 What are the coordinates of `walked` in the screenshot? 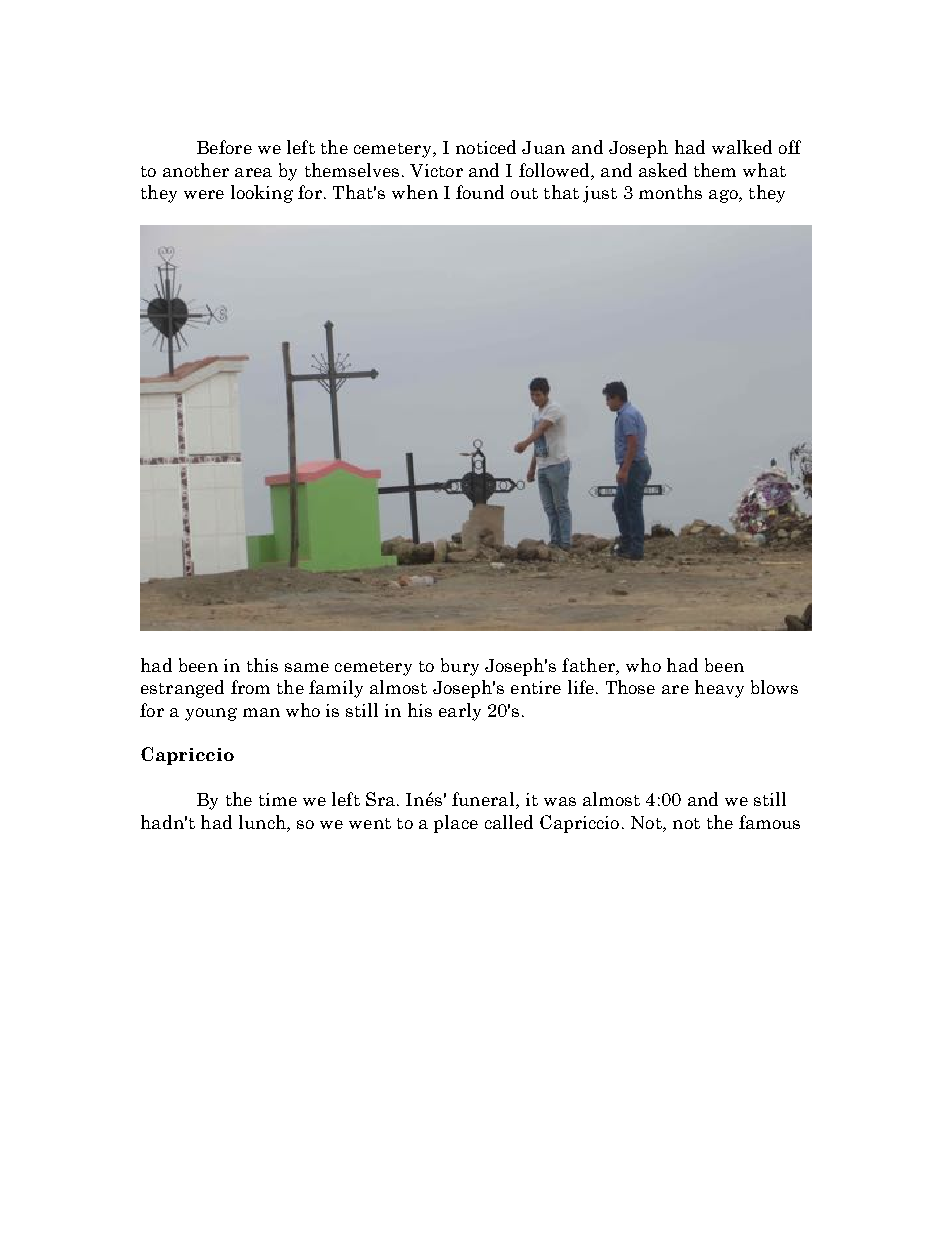 It's located at (742, 147).
